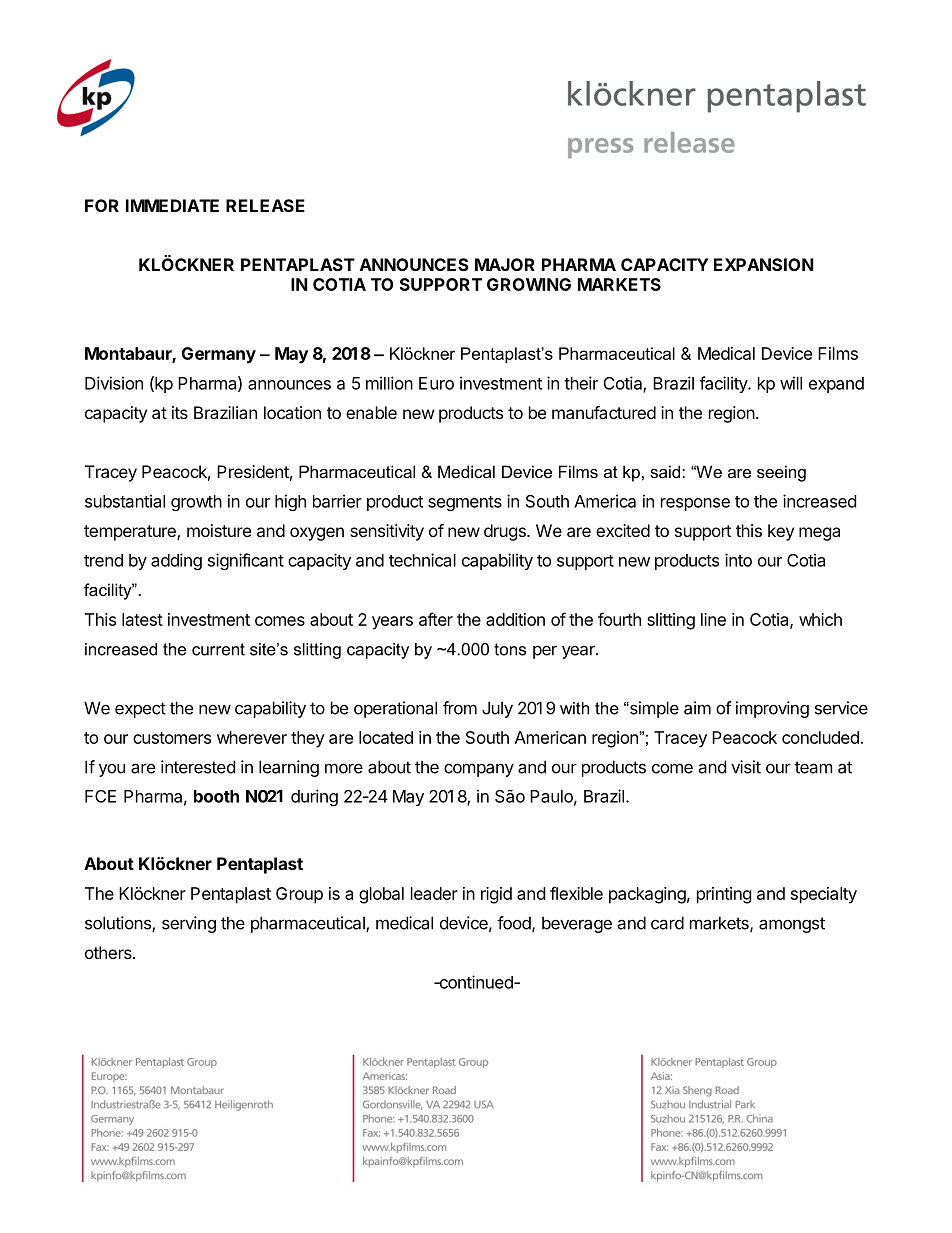 This screenshot has width=952, height=1233. What do you see at coordinates (189, 924) in the screenshot?
I see `serving` at bounding box center [189, 924].
